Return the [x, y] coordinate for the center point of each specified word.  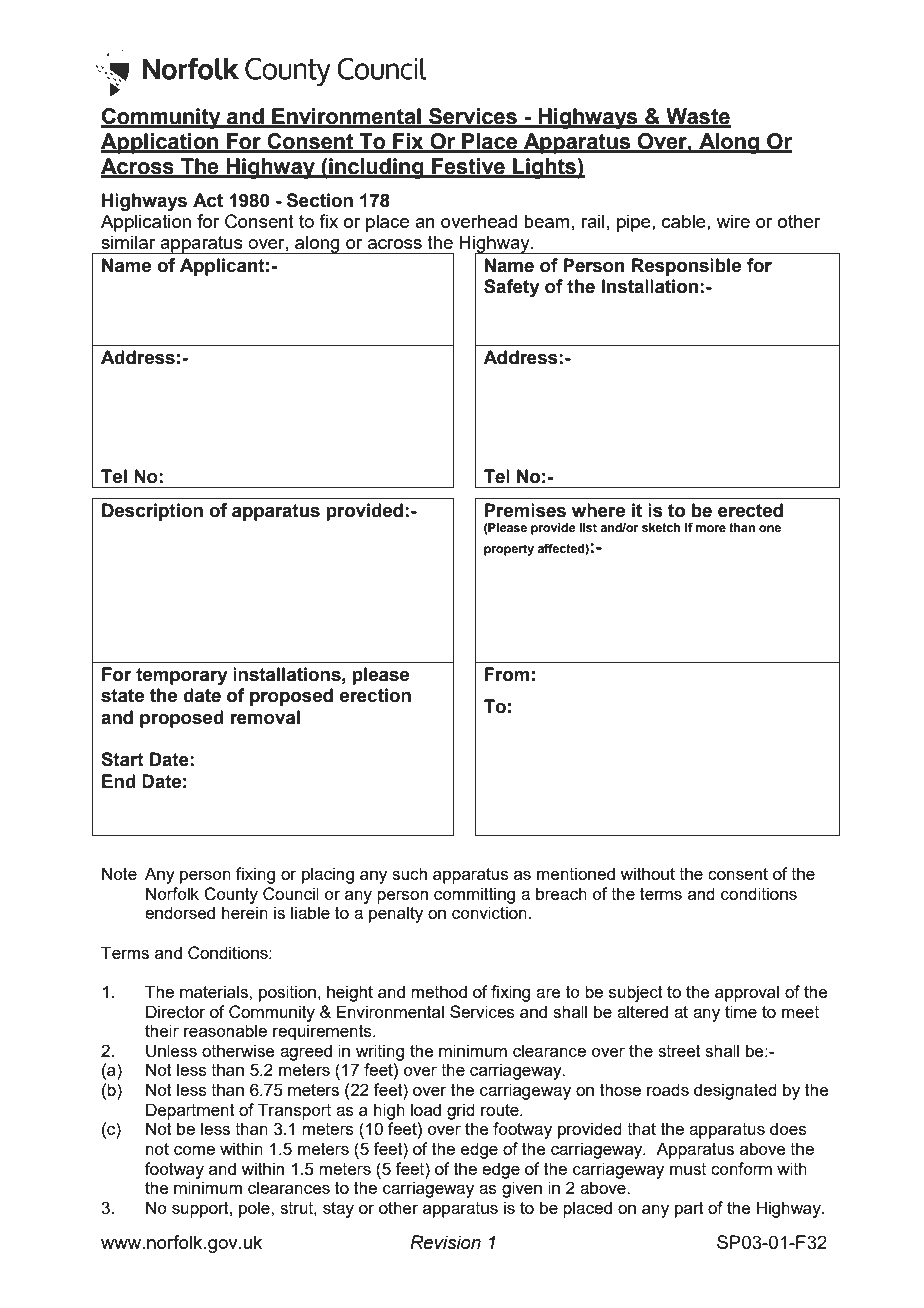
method [439, 991]
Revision [445, 1242]
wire [733, 221]
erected [750, 510]
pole [255, 1209]
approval [747, 993]
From [507, 674]
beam [546, 221]
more [711, 528]
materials [215, 991]
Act [208, 200]
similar [128, 242]
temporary [182, 676]
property [509, 550]
